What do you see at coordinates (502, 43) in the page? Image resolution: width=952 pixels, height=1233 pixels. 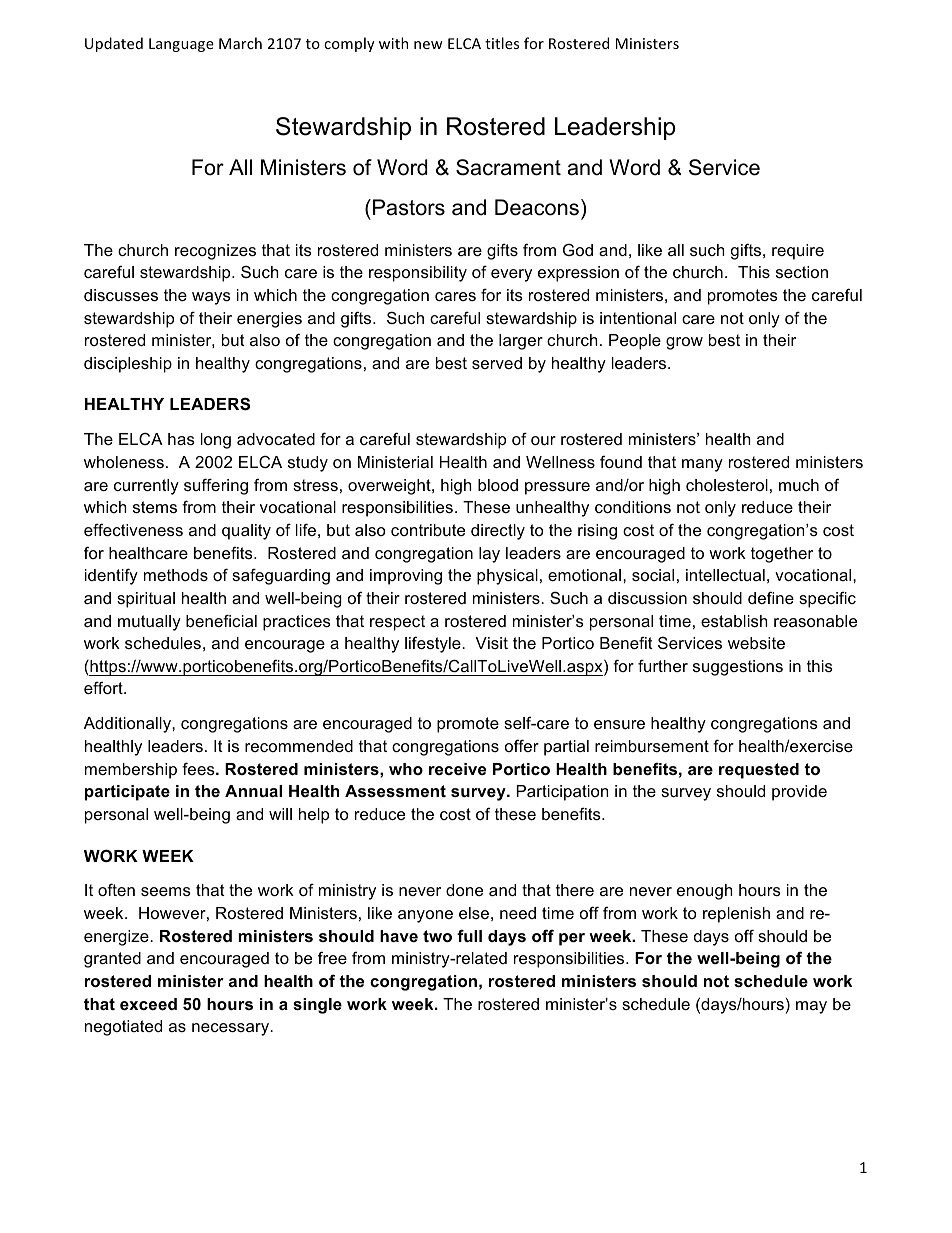 I see `titles` at bounding box center [502, 43].
